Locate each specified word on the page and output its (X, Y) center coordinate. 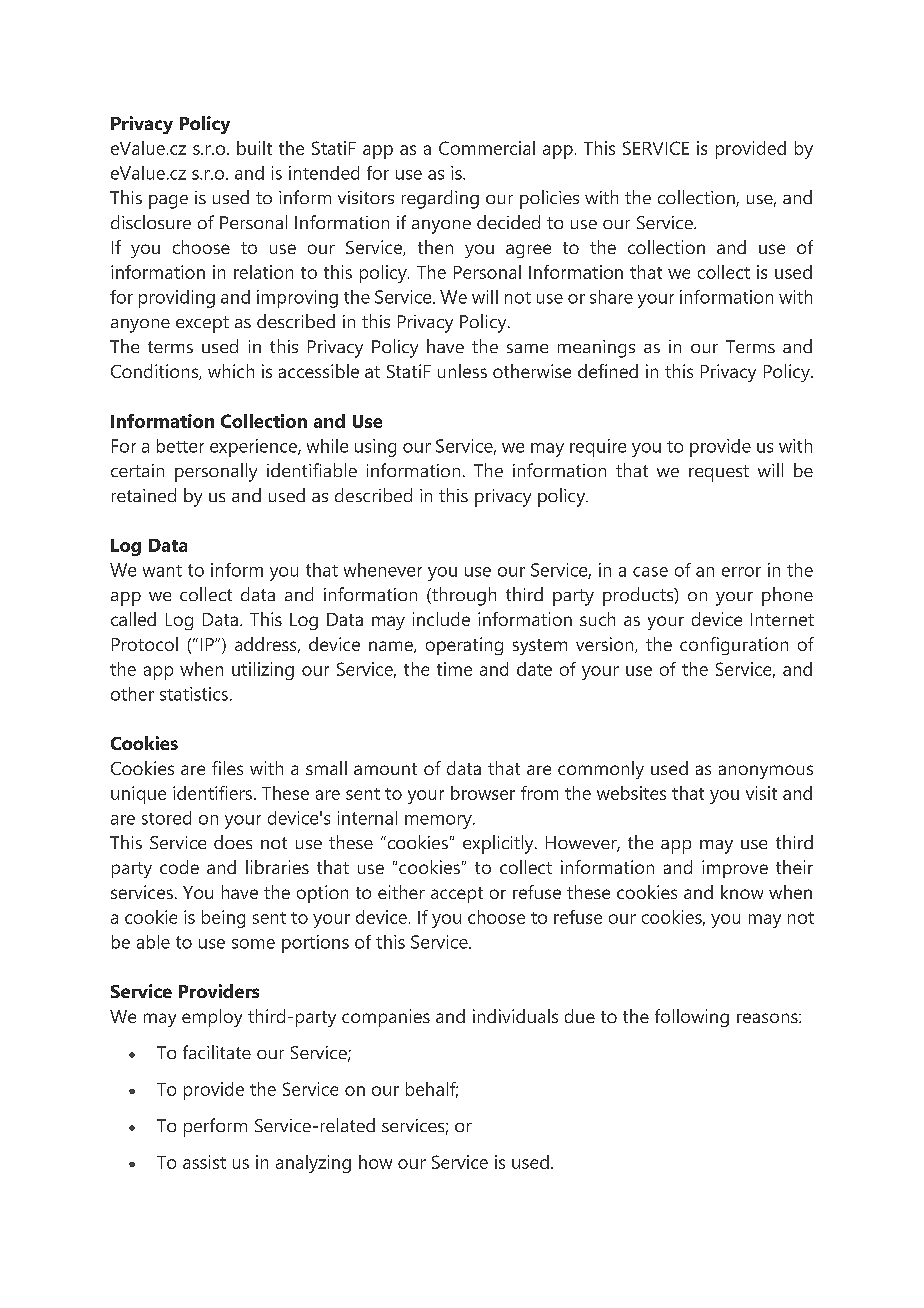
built (254, 148)
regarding (440, 199)
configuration (734, 646)
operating (464, 646)
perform (215, 1127)
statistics (194, 694)
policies (549, 199)
